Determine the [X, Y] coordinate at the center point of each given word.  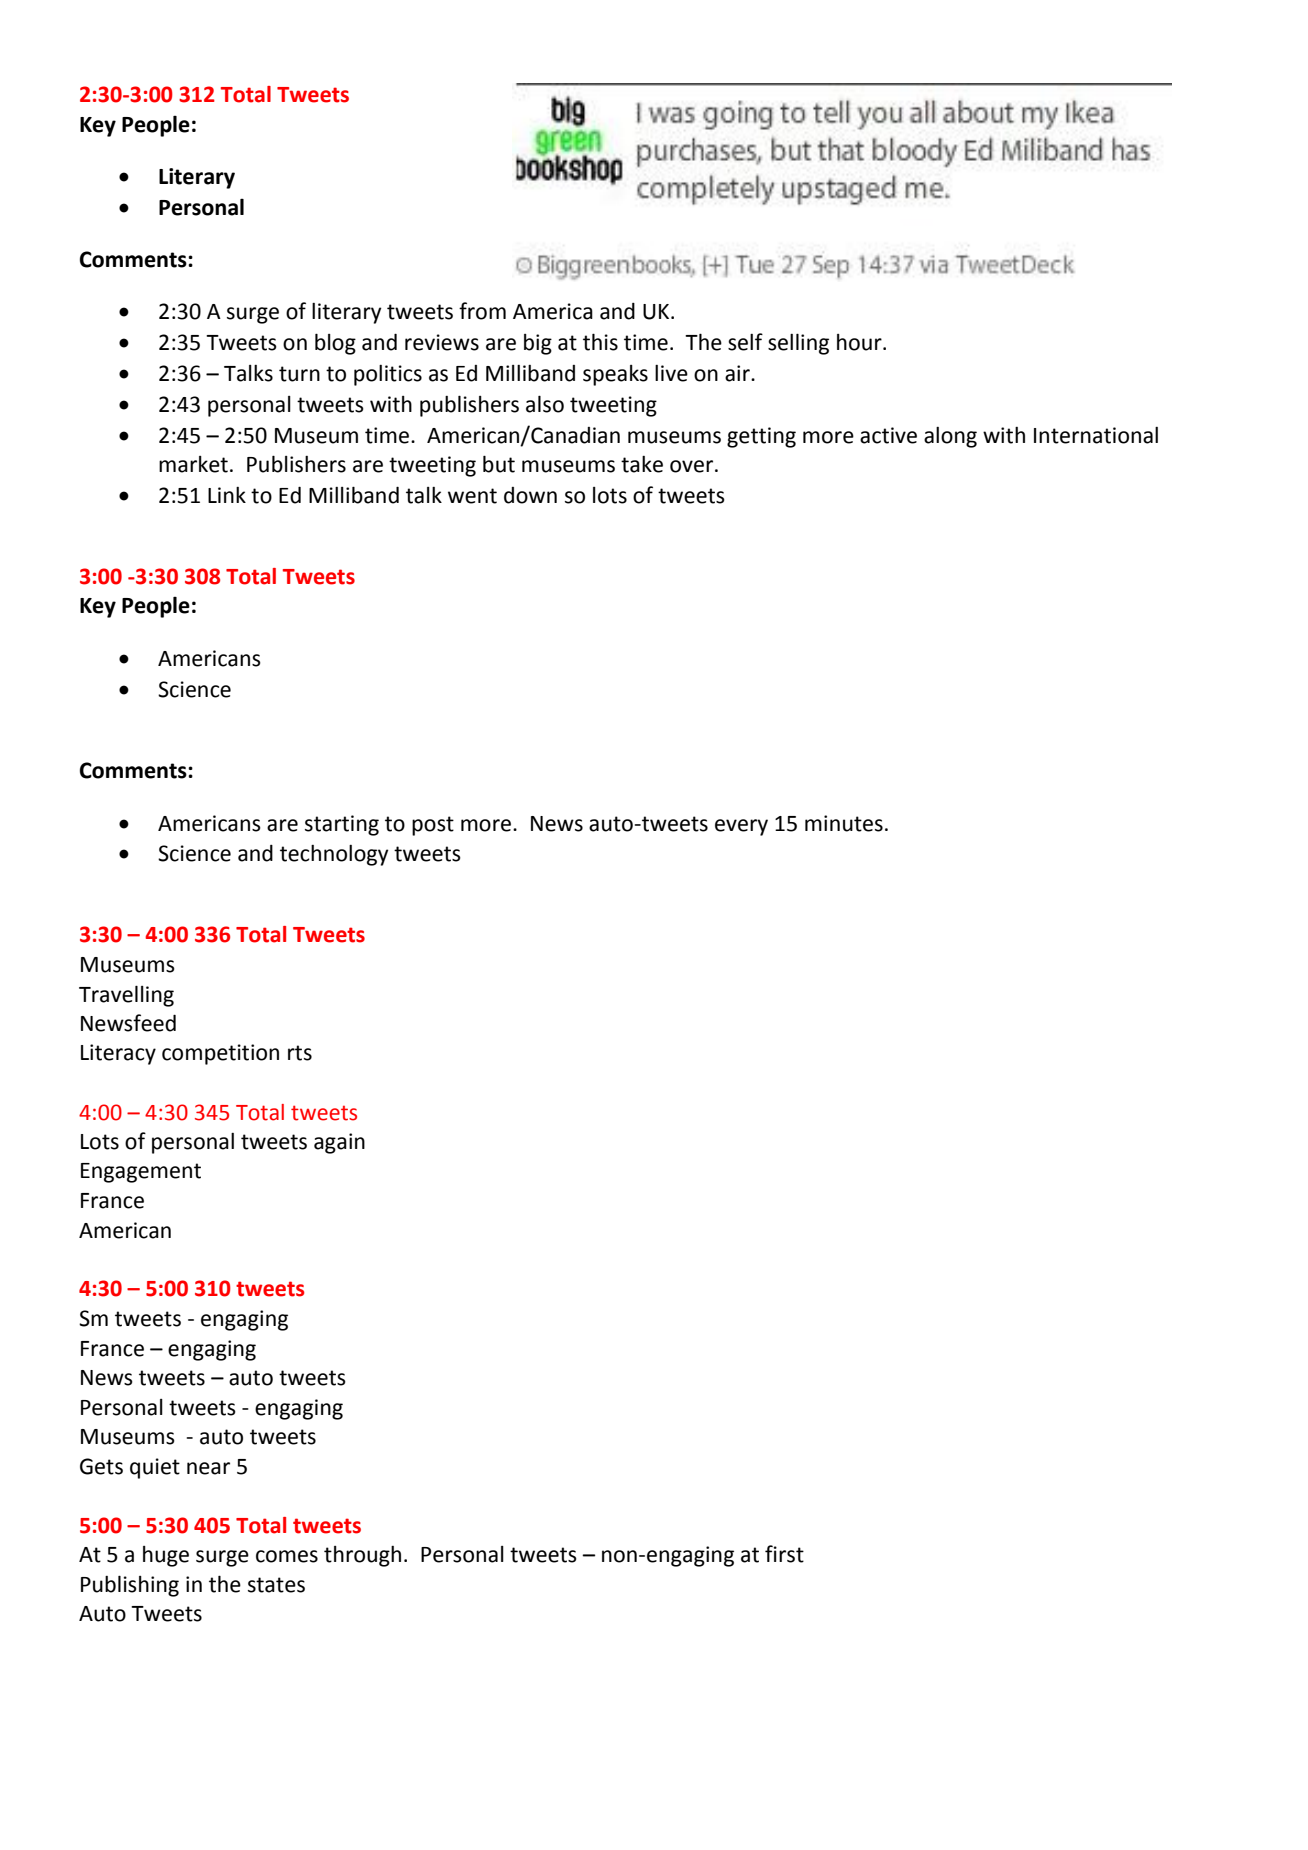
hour [860, 342]
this [600, 342]
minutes [844, 823]
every [741, 827]
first [784, 1554]
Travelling [126, 996]
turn [299, 374]
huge [166, 1556]
